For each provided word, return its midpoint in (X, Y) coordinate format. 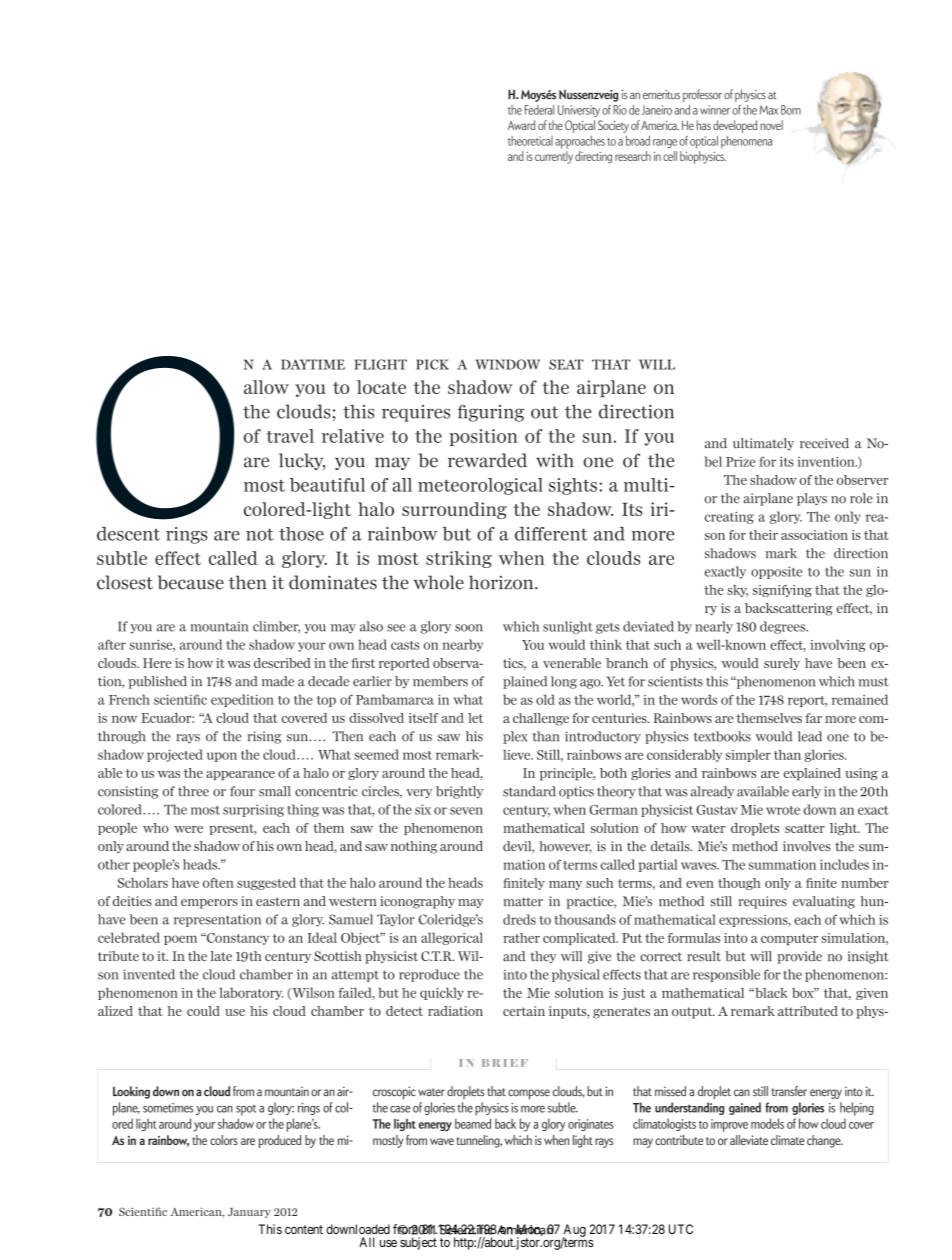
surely (782, 664)
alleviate (749, 1140)
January (249, 1213)
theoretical (530, 141)
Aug (574, 1231)
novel (771, 125)
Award (521, 125)
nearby (463, 645)
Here (157, 663)
